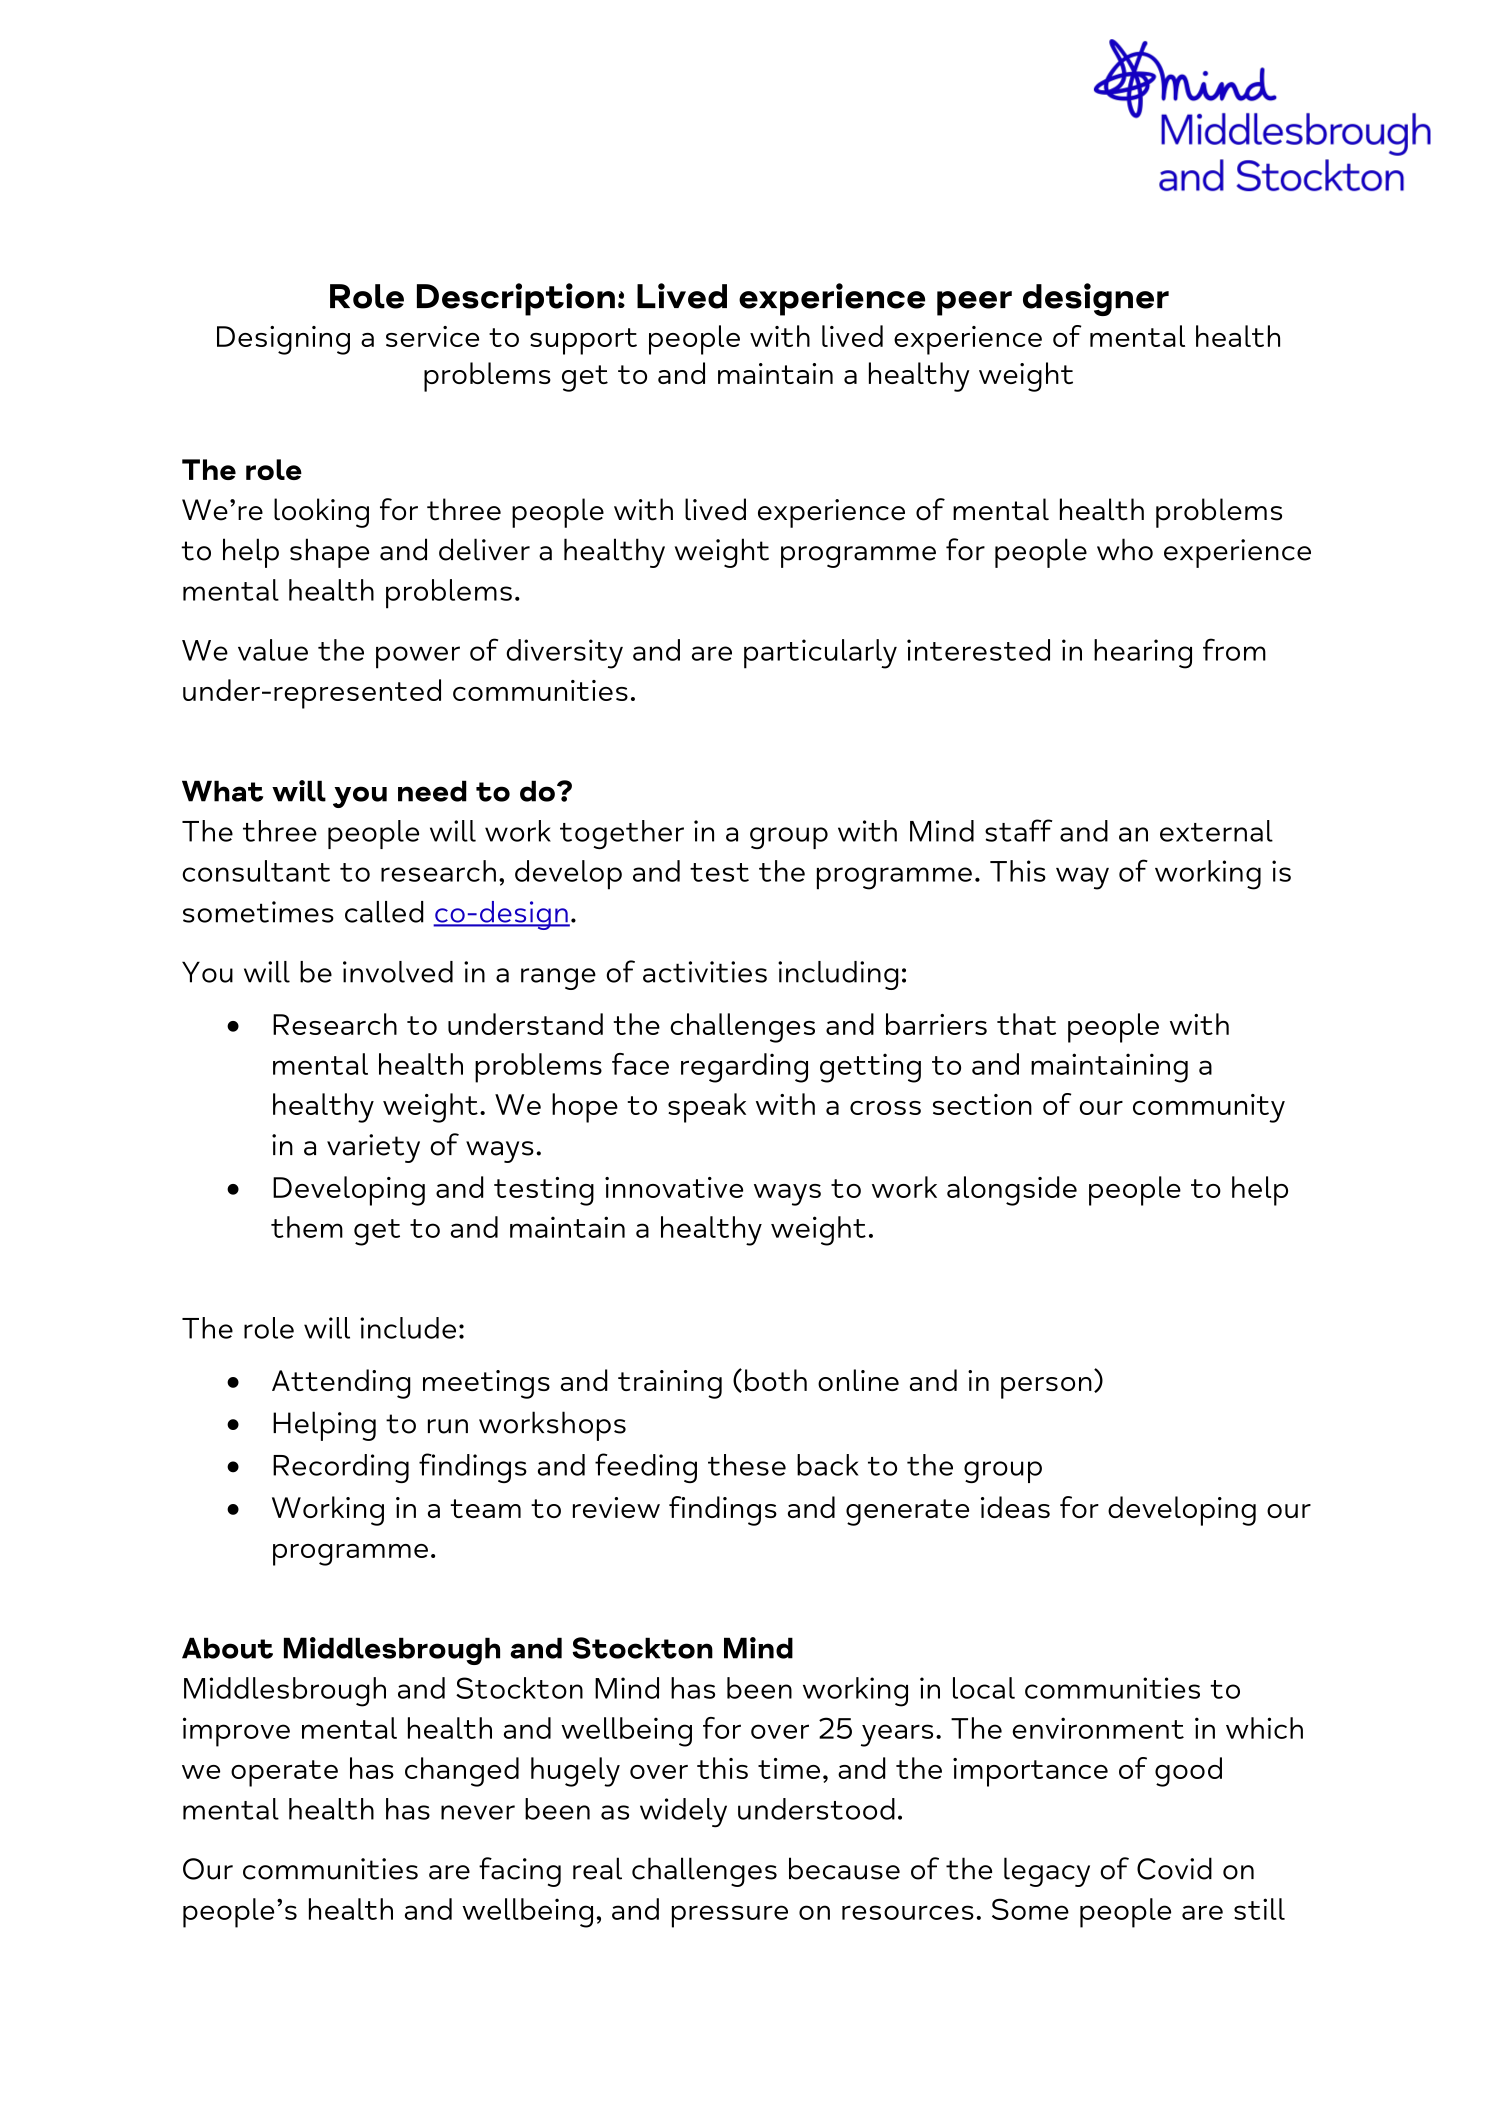 Image resolution: width=1497 pixels, height=2117 pixels. I want to click on hearing, so click(1143, 654).
